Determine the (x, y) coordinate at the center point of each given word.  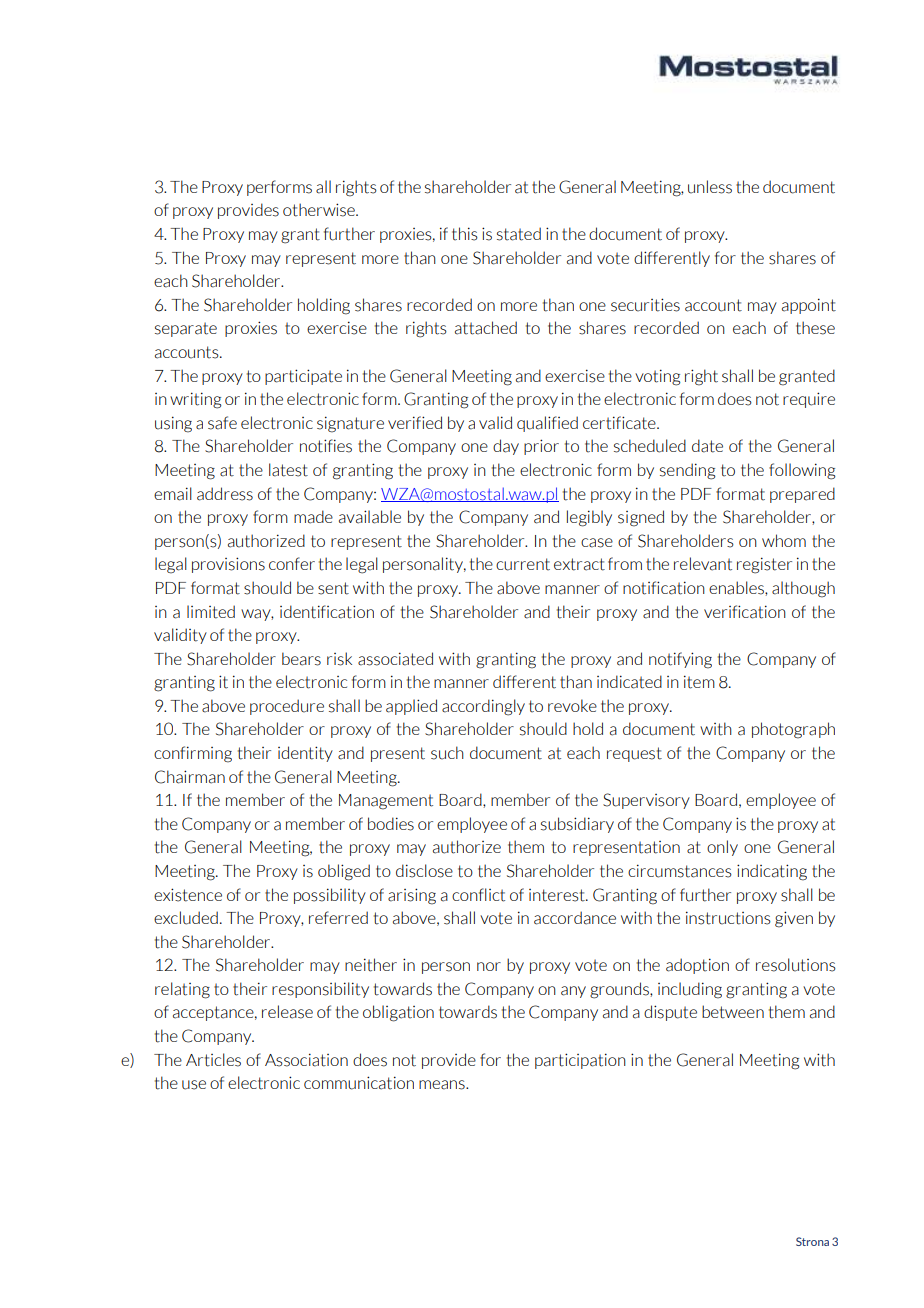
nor (489, 966)
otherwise (320, 210)
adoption (697, 966)
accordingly (483, 707)
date (707, 446)
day (506, 447)
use (194, 1085)
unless (710, 187)
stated (519, 234)
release (287, 1012)
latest (288, 470)
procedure (287, 707)
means (443, 1085)
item (699, 682)
